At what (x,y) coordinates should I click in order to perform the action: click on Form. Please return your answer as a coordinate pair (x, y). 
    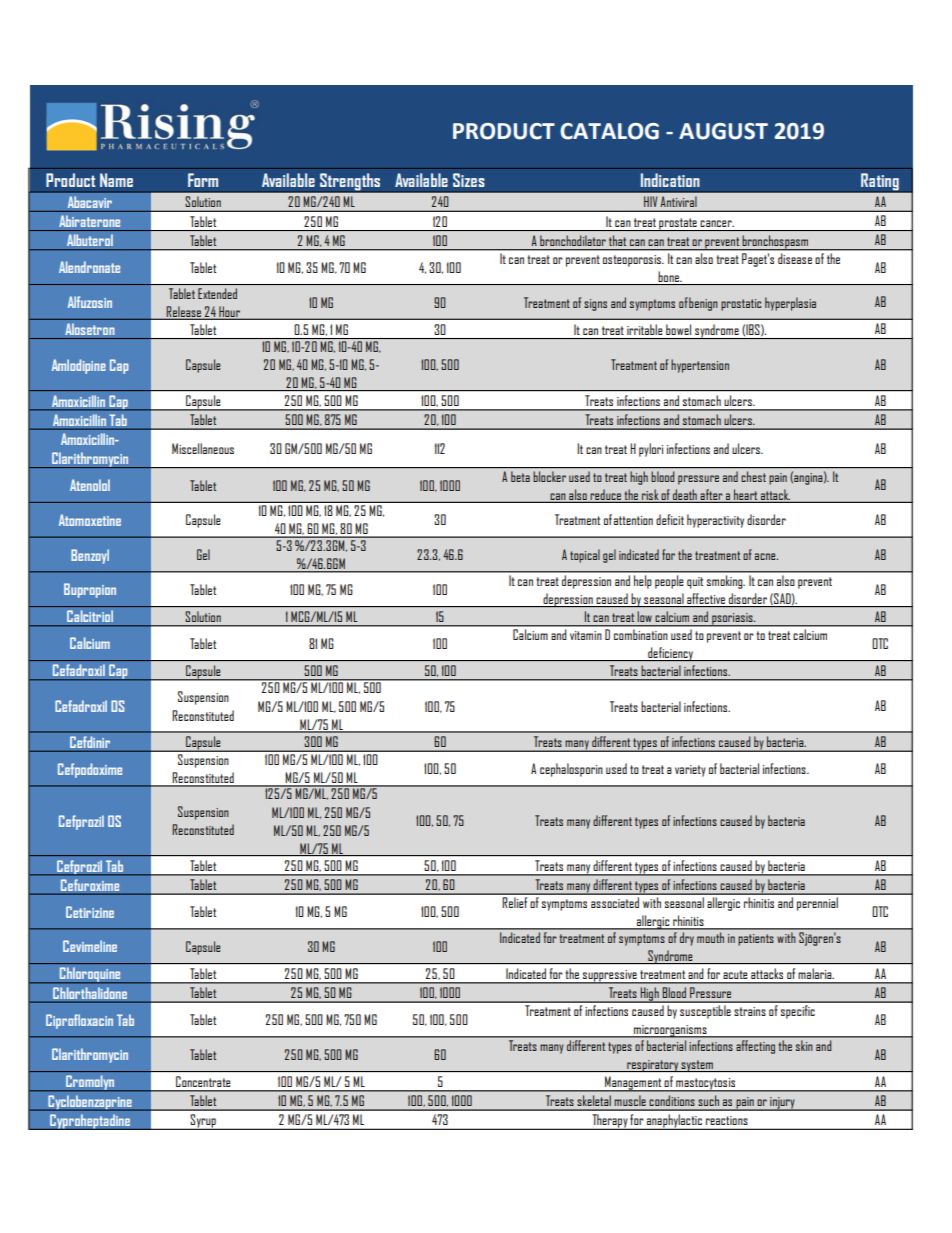
    Looking at the image, I should click on (203, 180).
